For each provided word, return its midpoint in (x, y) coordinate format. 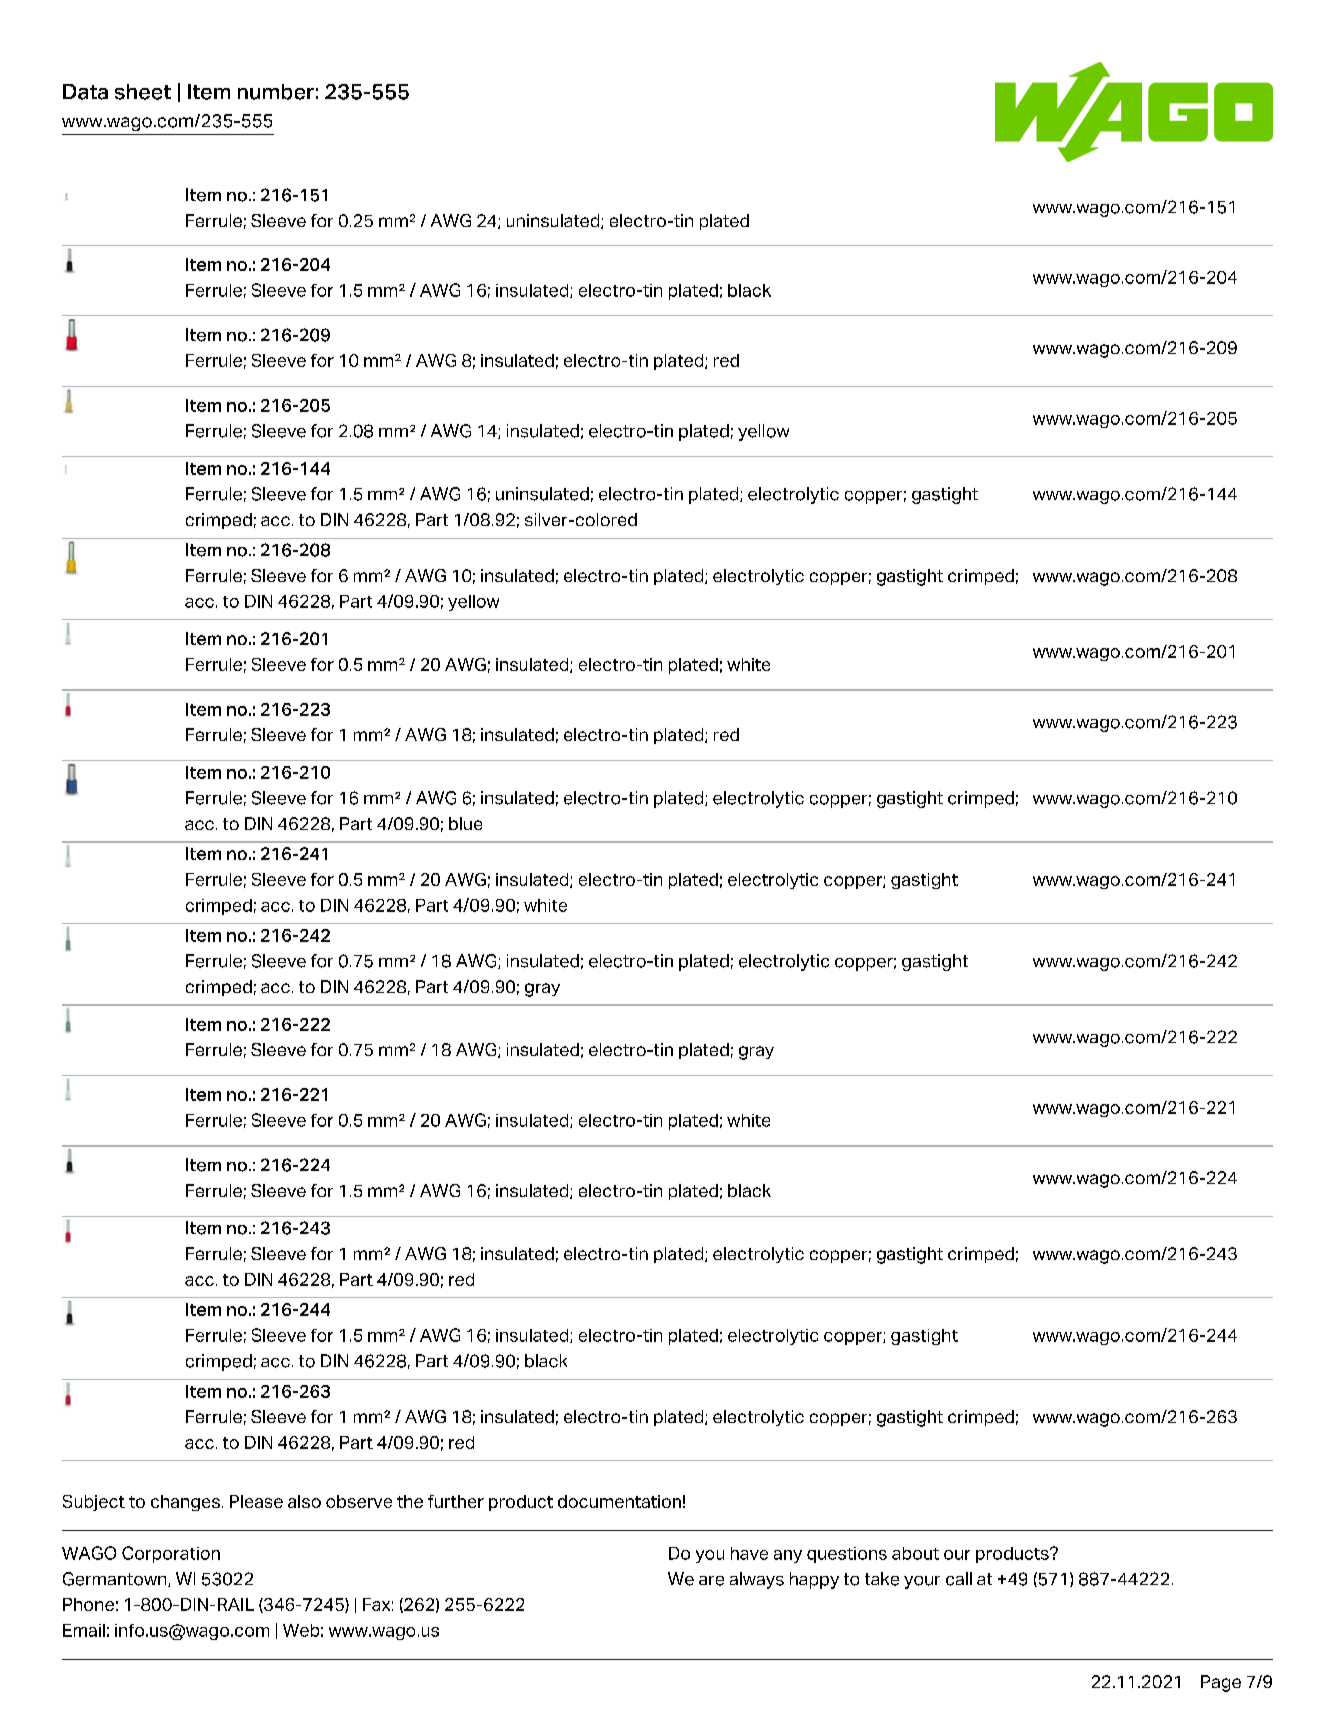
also (304, 1501)
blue (465, 823)
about (915, 1553)
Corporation (171, 1554)
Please (256, 1501)
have (749, 1553)
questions (847, 1555)
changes (185, 1503)
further (456, 1501)
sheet (143, 92)
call (959, 1579)
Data (85, 92)
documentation (619, 1501)
